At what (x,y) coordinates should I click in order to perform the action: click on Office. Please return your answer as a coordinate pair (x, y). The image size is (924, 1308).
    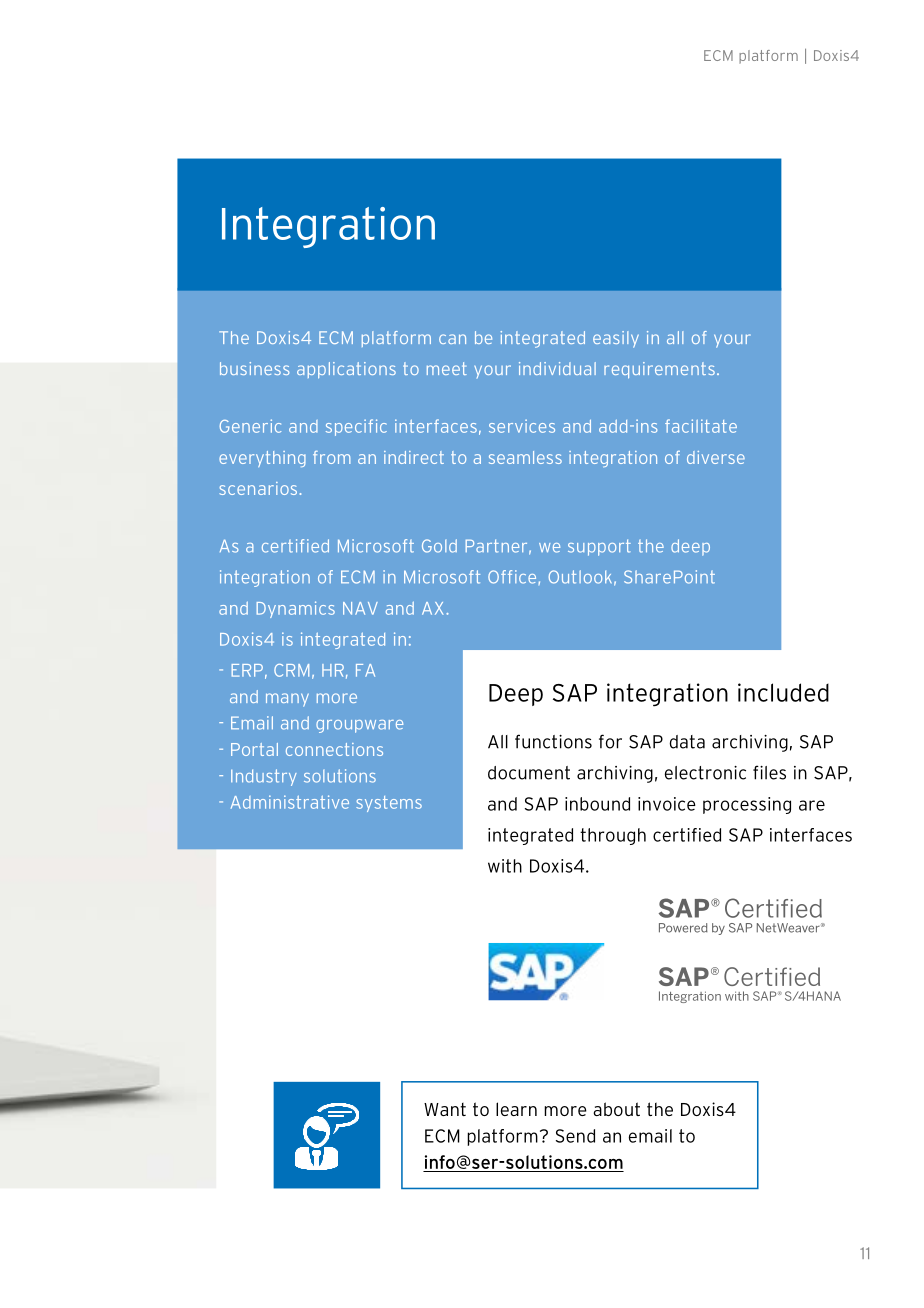
    Looking at the image, I should click on (513, 577).
